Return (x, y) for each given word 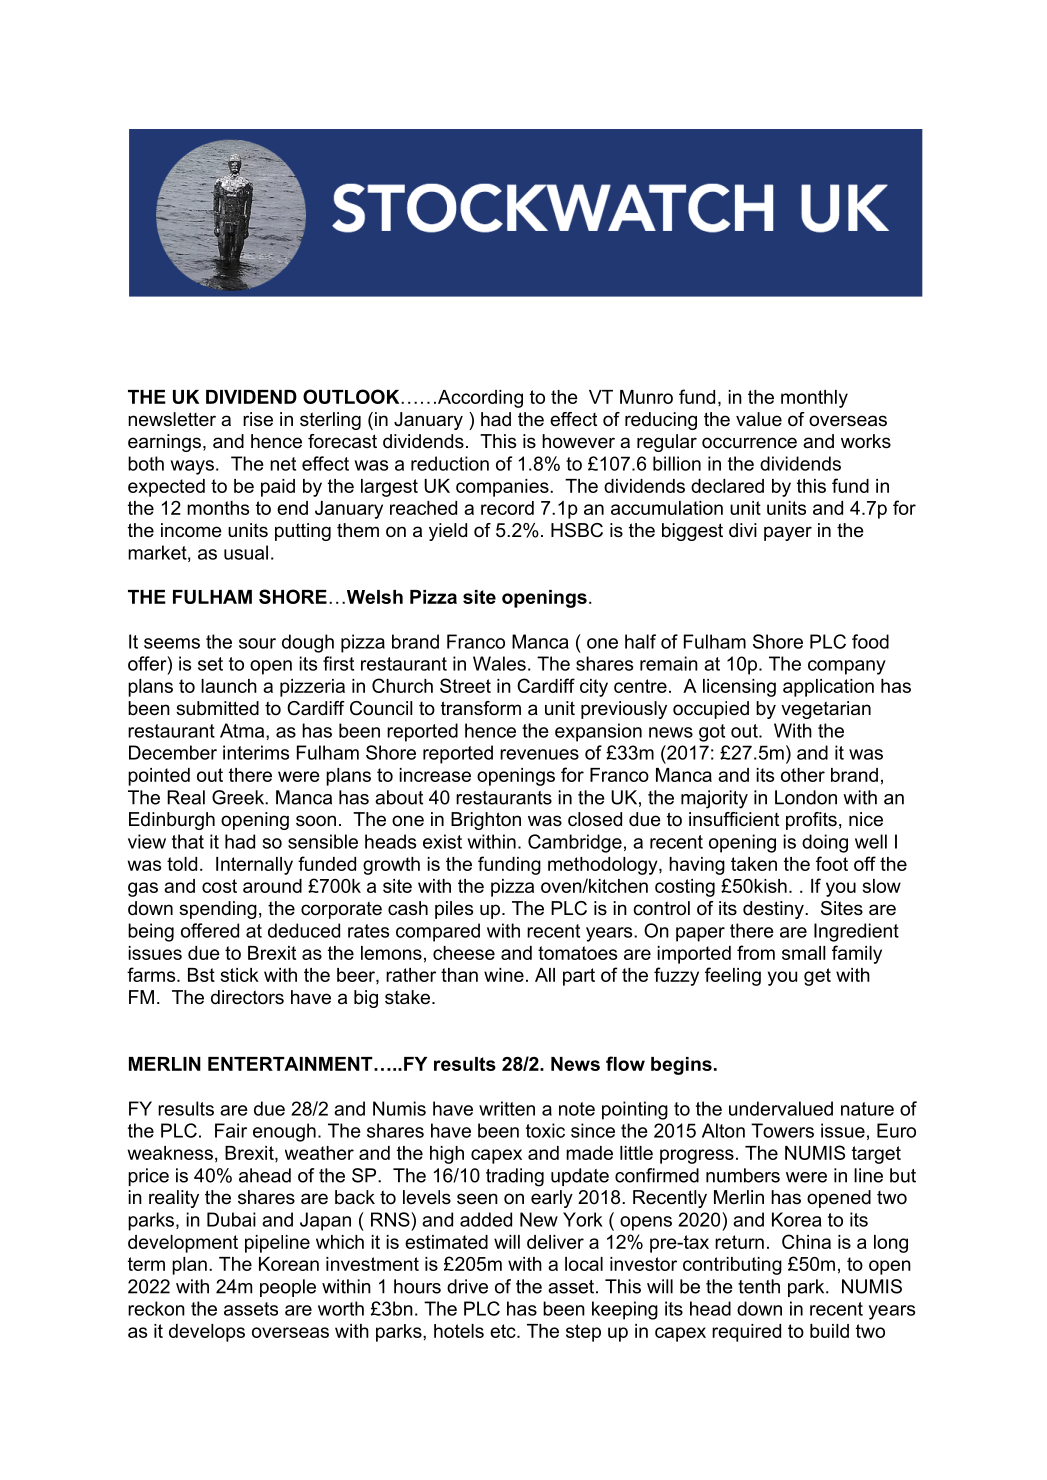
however (578, 441)
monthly (814, 399)
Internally (254, 866)
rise (258, 419)
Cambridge (575, 843)
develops (207, 1333)
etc (504, 1331)
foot (832, 863)
